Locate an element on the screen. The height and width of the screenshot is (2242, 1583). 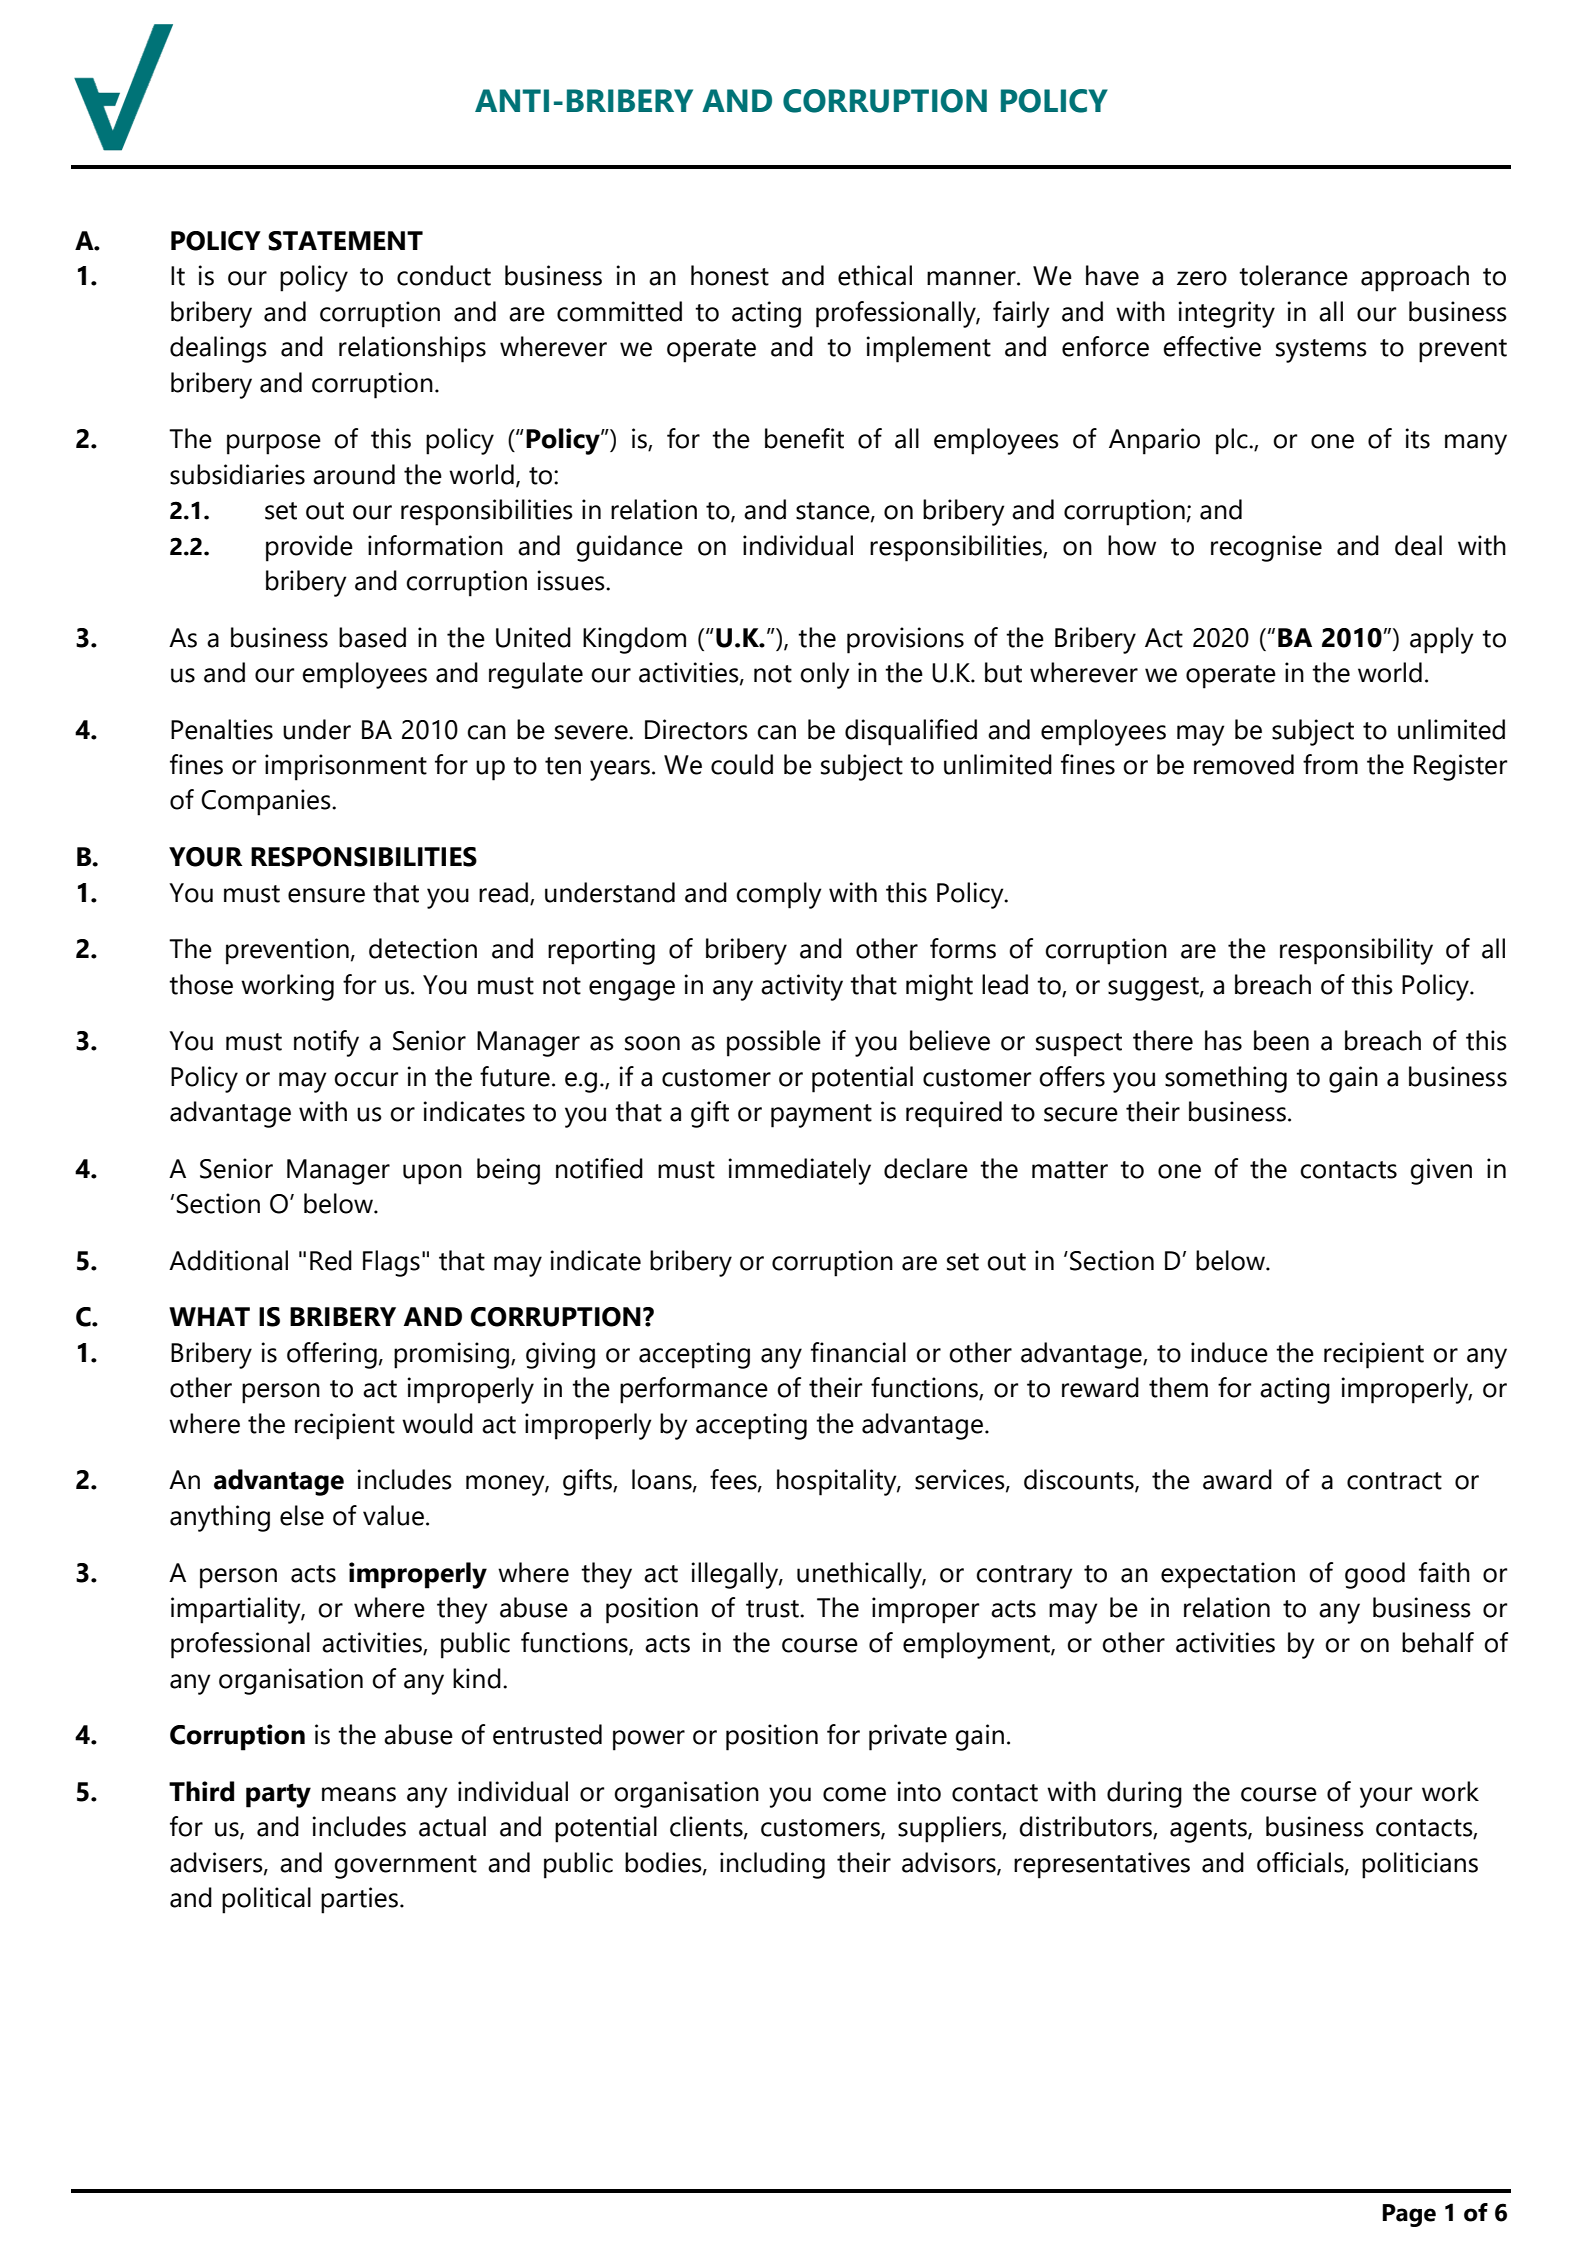
tolerance is located at coordinates (1293, 275).
